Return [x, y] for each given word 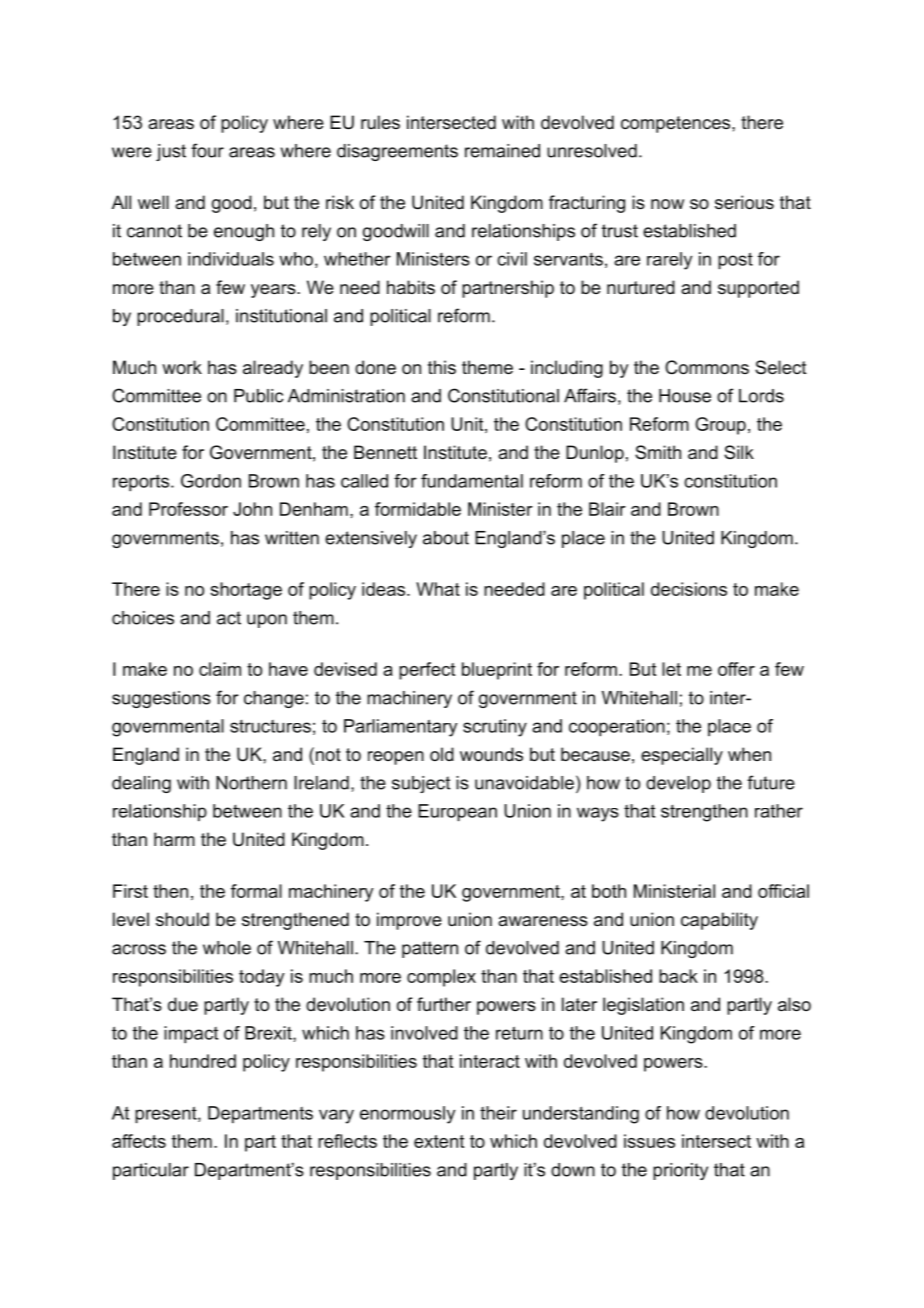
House [685, 396]
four [207, 150]
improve [409, 921]
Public [259, 396]
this [442, 367]
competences [677, 124]
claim [220, 669]
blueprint [497, 671]
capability [719, 921]
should [182, 919]
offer [736, 669]
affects [139, 1141]
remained [502, 151]
